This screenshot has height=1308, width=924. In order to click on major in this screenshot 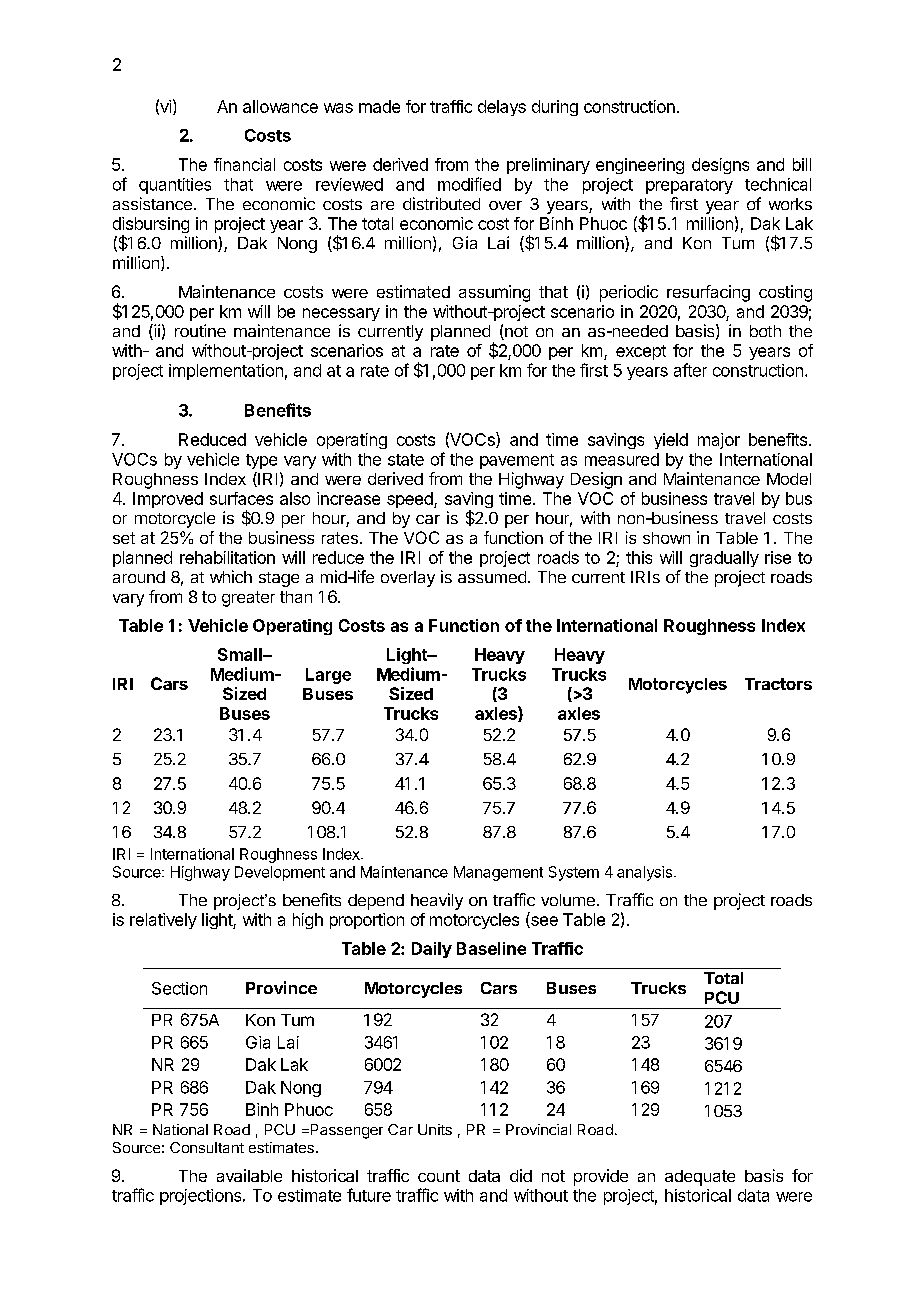, I will do `click(719, 441)`.
